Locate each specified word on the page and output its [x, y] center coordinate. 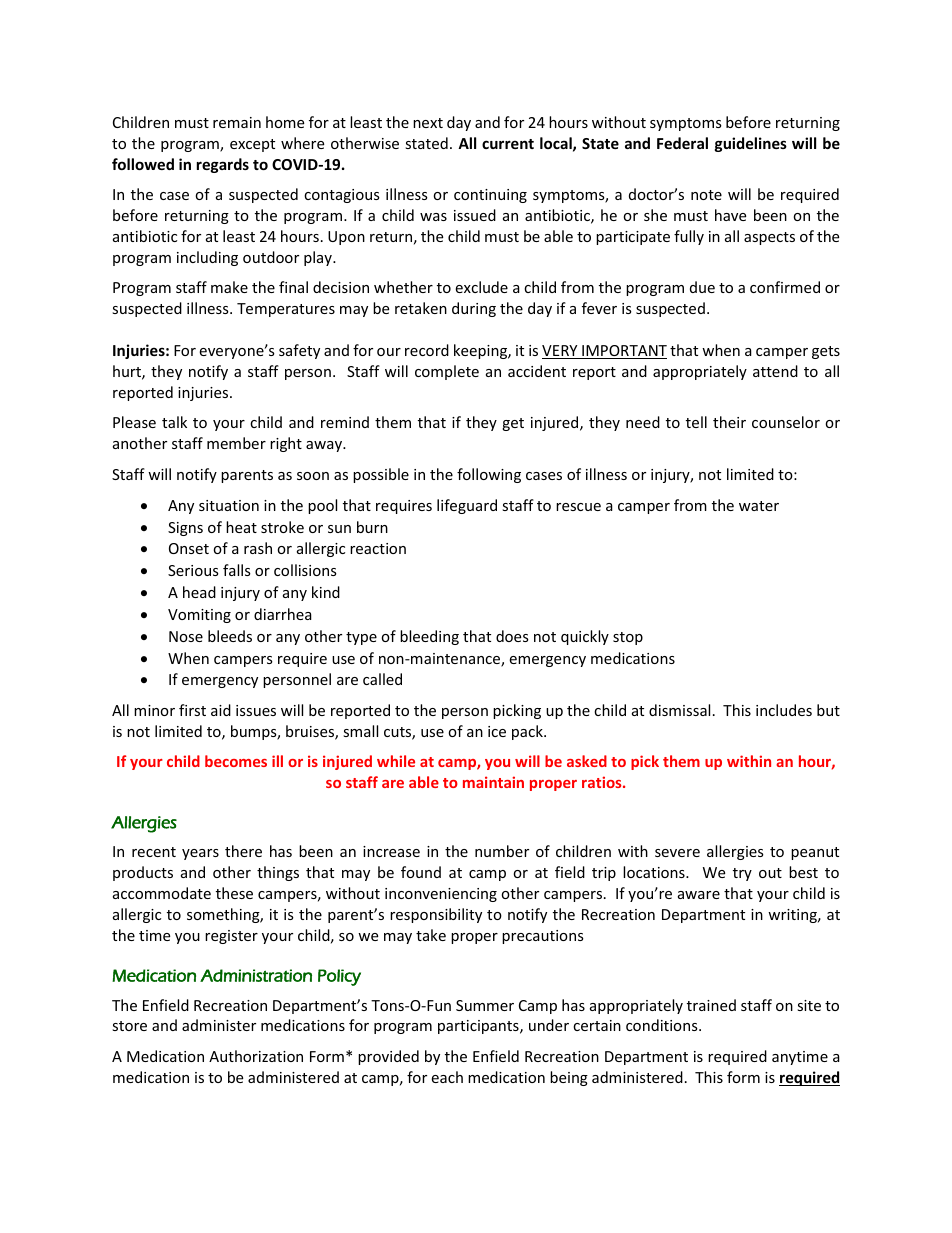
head [199, 592]
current [508, 144]
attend [775, 371]
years [200, 854]
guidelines [751, 144]
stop [628, 638]
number [502, 851]
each [447, 1077]
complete [447, 372]
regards [223, 165]
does [512, 636]
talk [174, 422]
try [742, 874]
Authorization [256, 1056]
